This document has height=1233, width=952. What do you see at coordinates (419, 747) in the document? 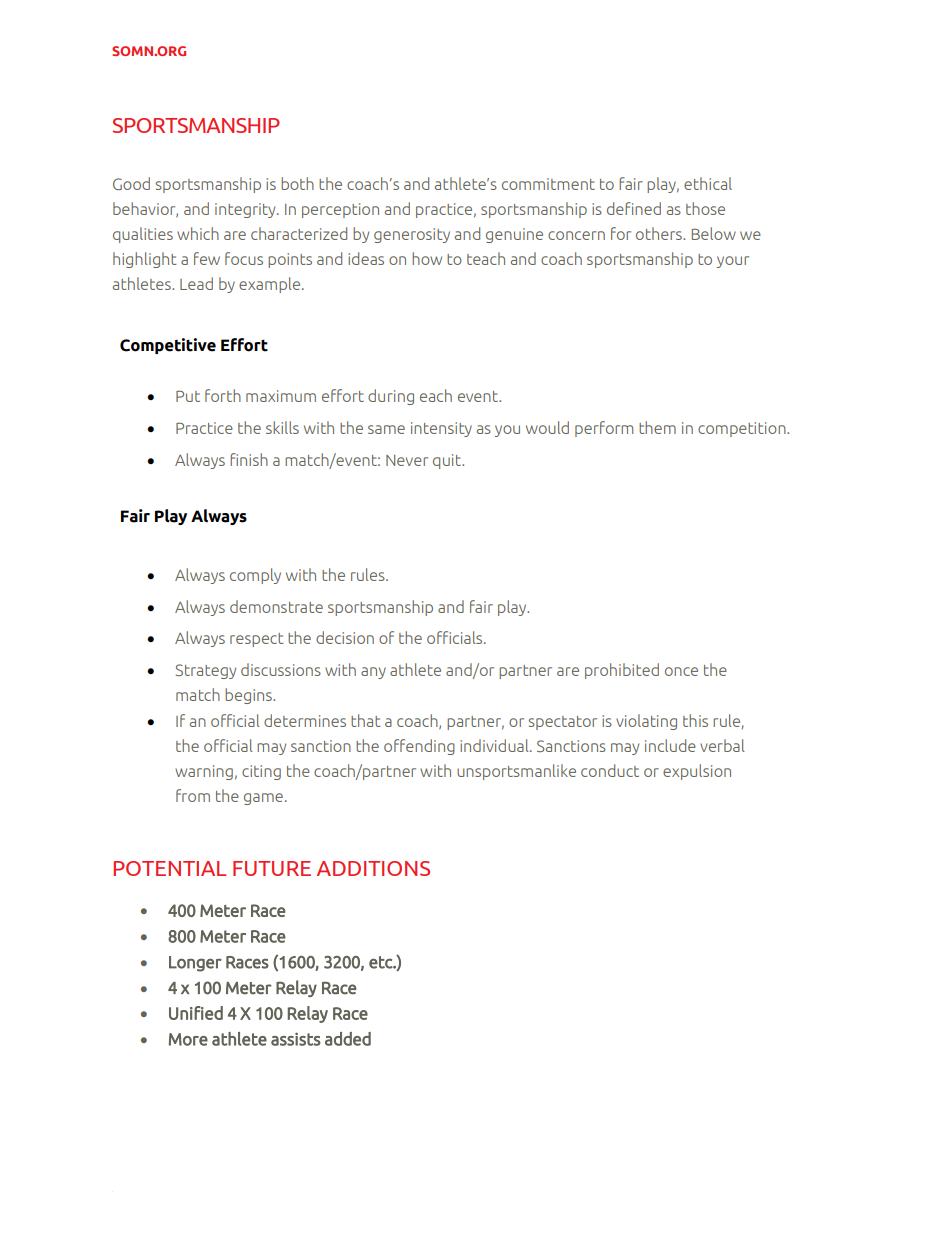
I see `offending` at bounding box center [419, 747].
